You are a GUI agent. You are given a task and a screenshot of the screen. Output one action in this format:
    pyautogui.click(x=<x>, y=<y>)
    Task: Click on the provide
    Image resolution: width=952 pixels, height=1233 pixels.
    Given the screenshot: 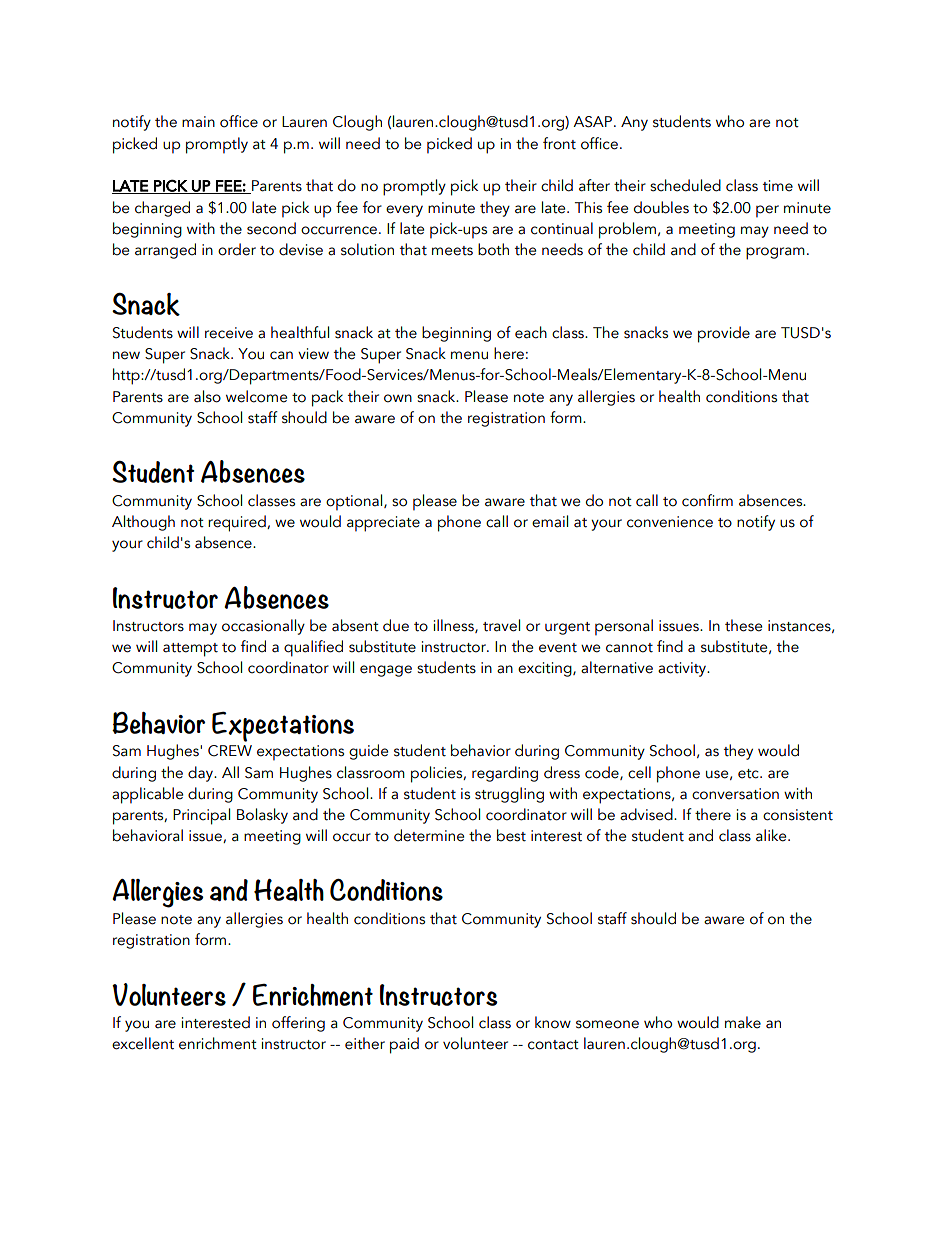 What is the action you would take?
    pyautogui.click(x=724, y=334)
